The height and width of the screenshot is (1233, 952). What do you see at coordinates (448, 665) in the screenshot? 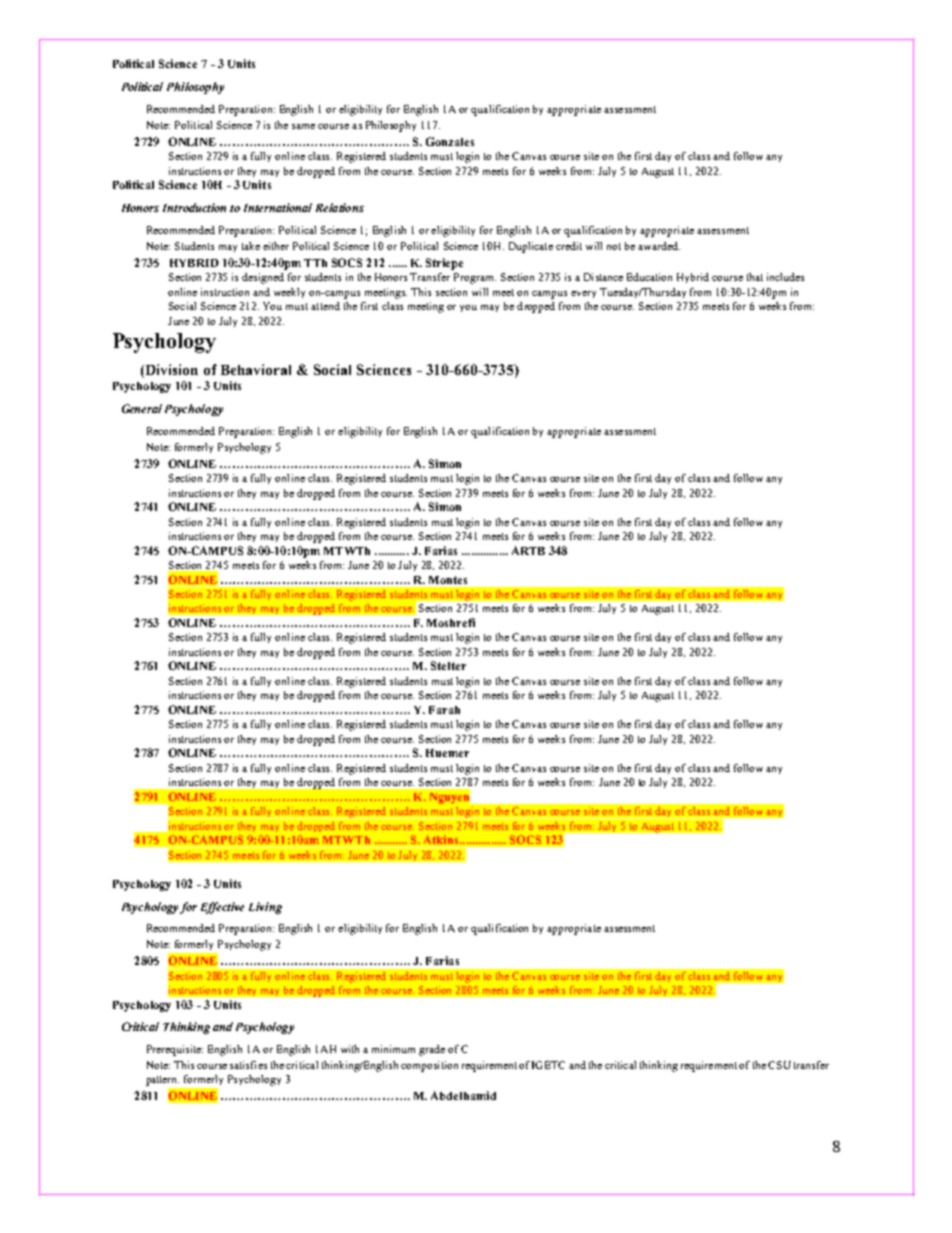
I see `Stelter` at bounding box center [448, 665].
